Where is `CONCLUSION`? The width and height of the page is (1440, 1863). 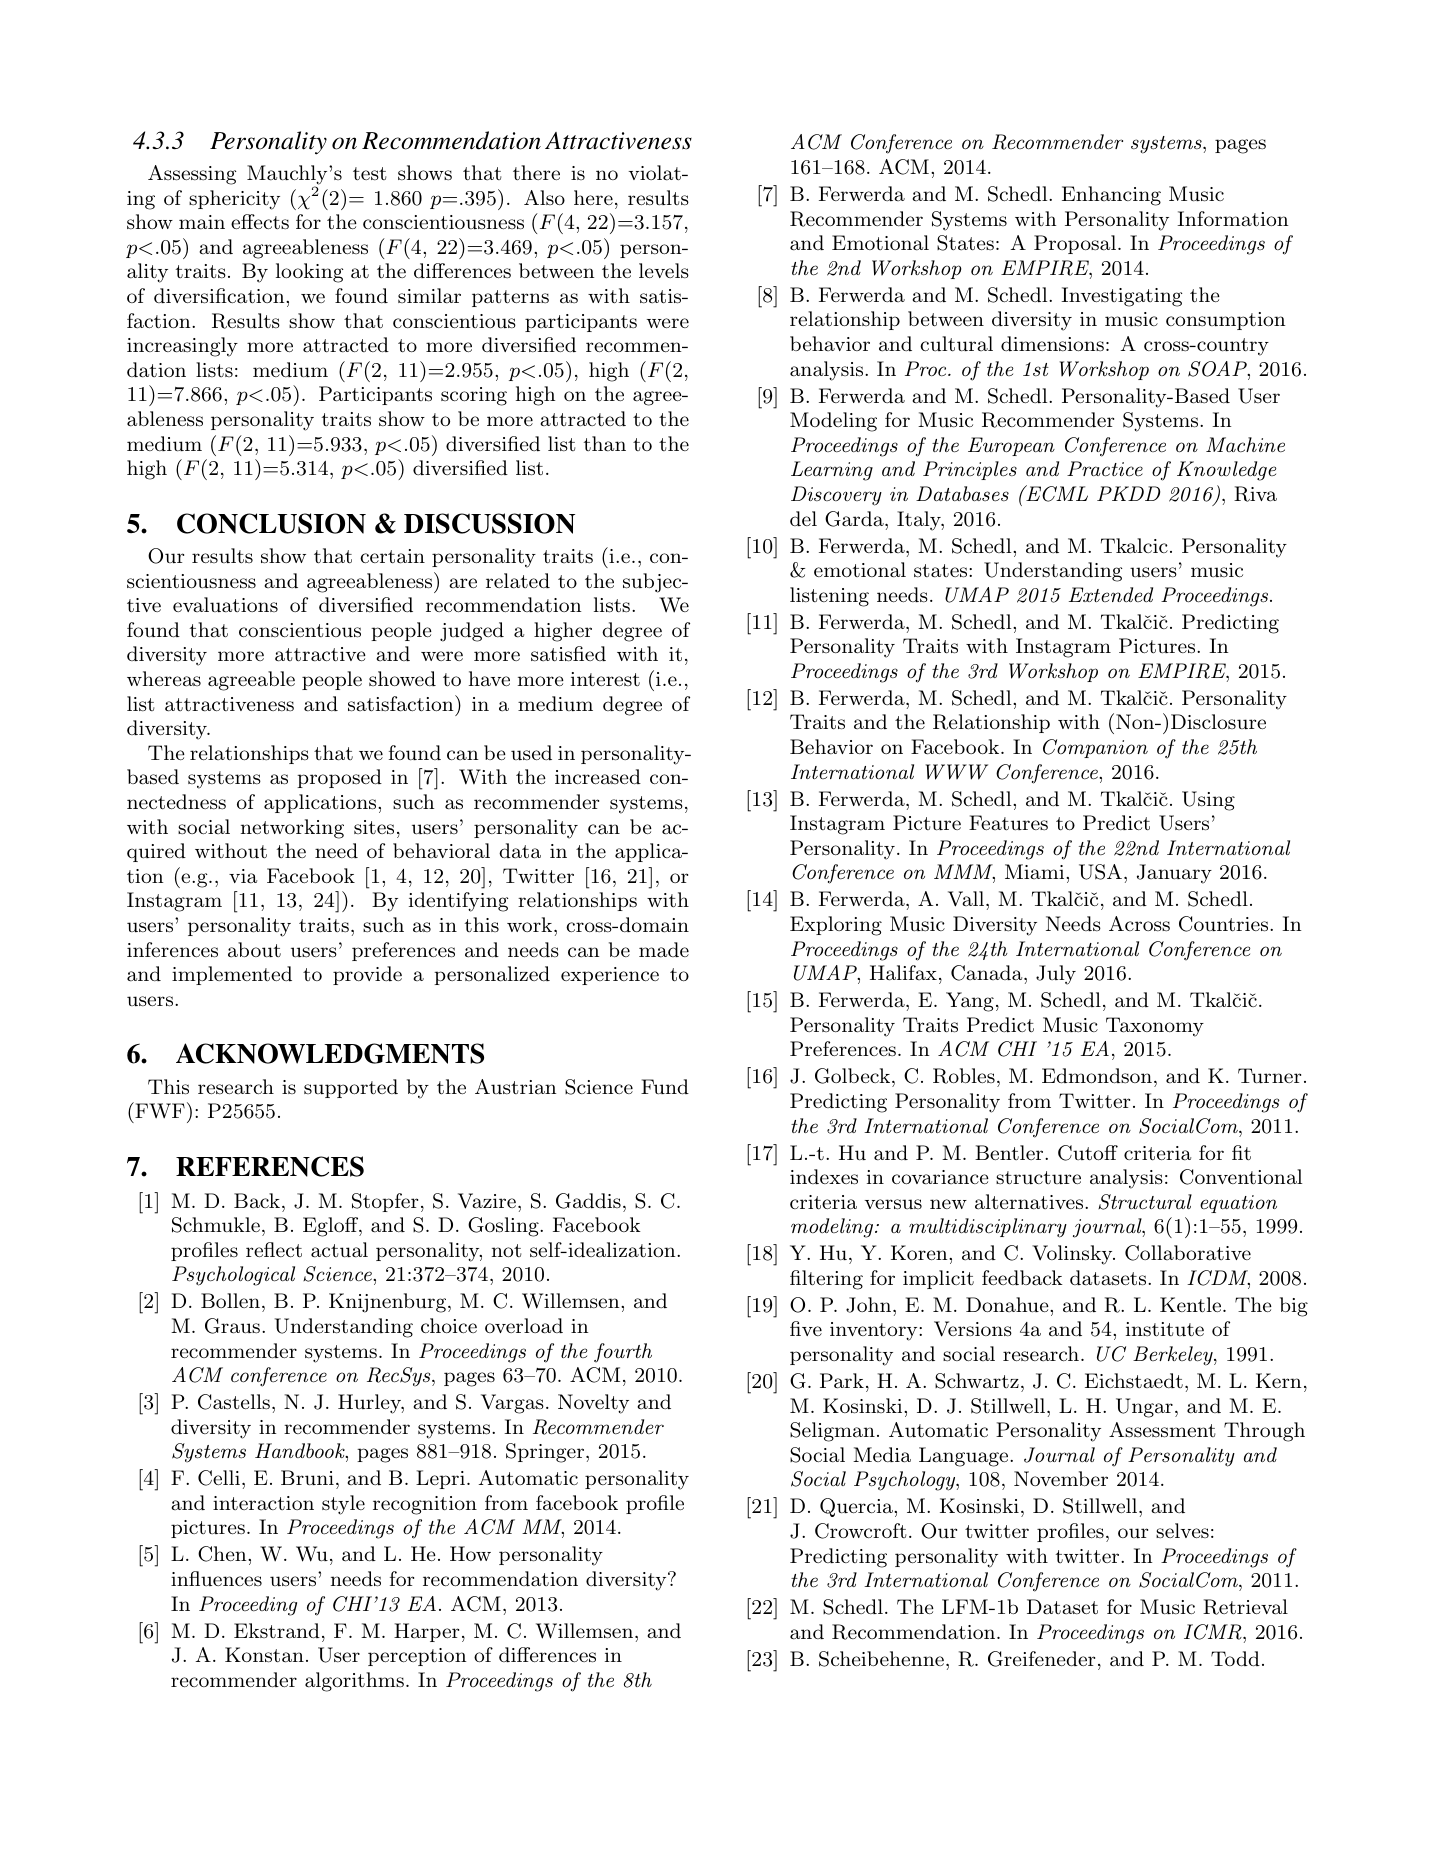 CONCLUSION is located at coordinates (271, 523).
